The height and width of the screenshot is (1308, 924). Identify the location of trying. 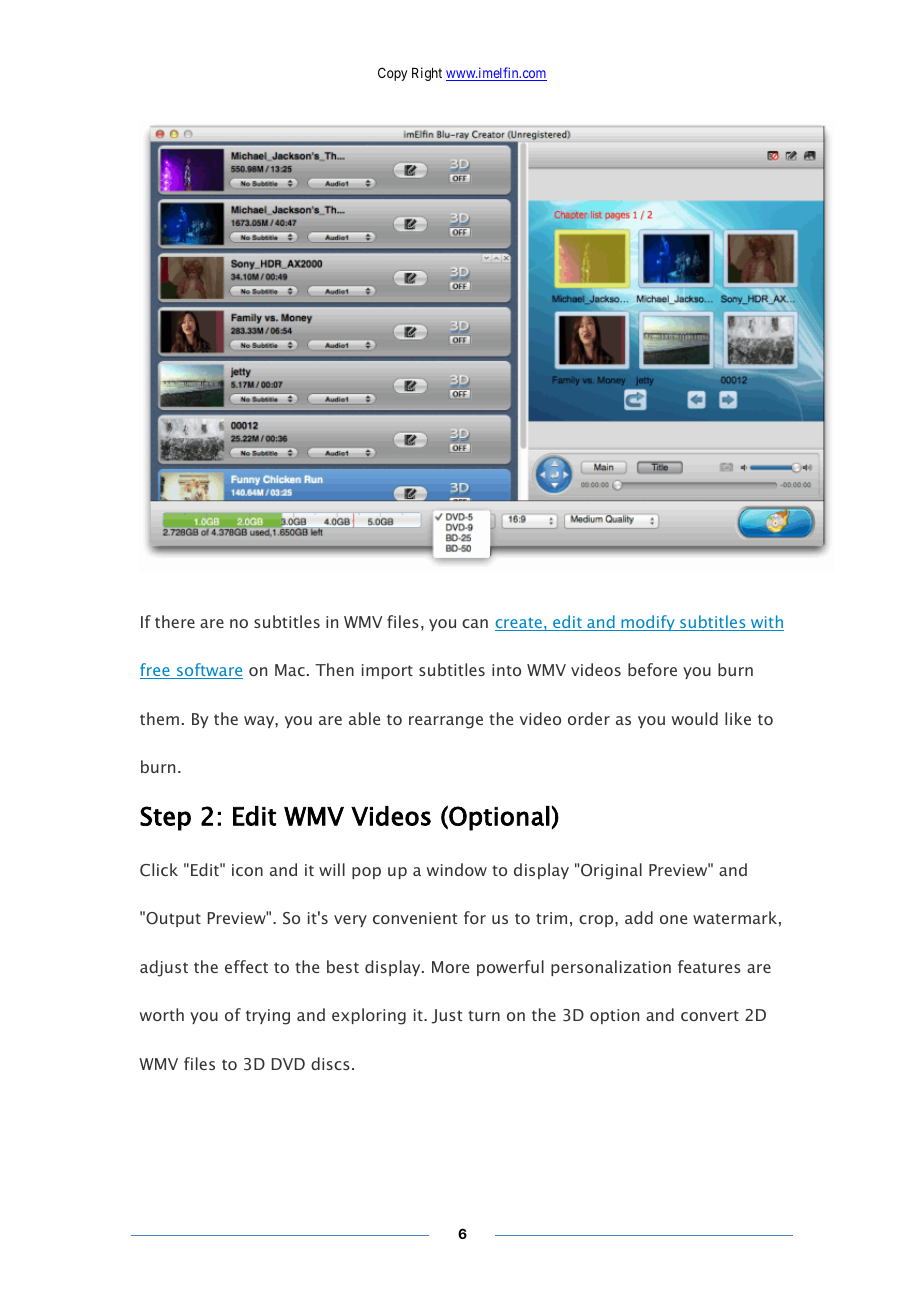
(268, 1017).
